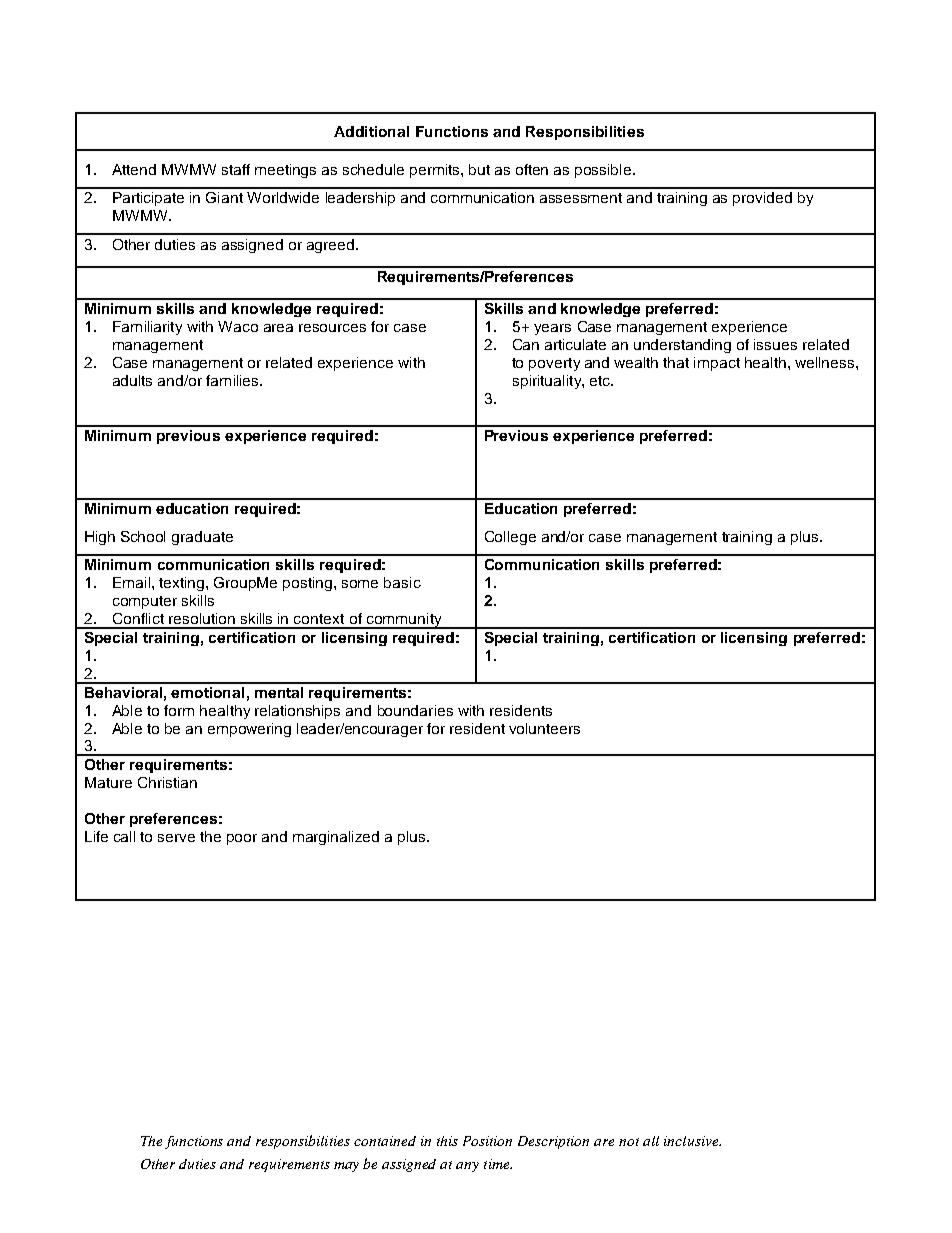 Image resolution: width=952 pixels, height=1233 pixels. I want to click on graduate, so click(202, 538).
